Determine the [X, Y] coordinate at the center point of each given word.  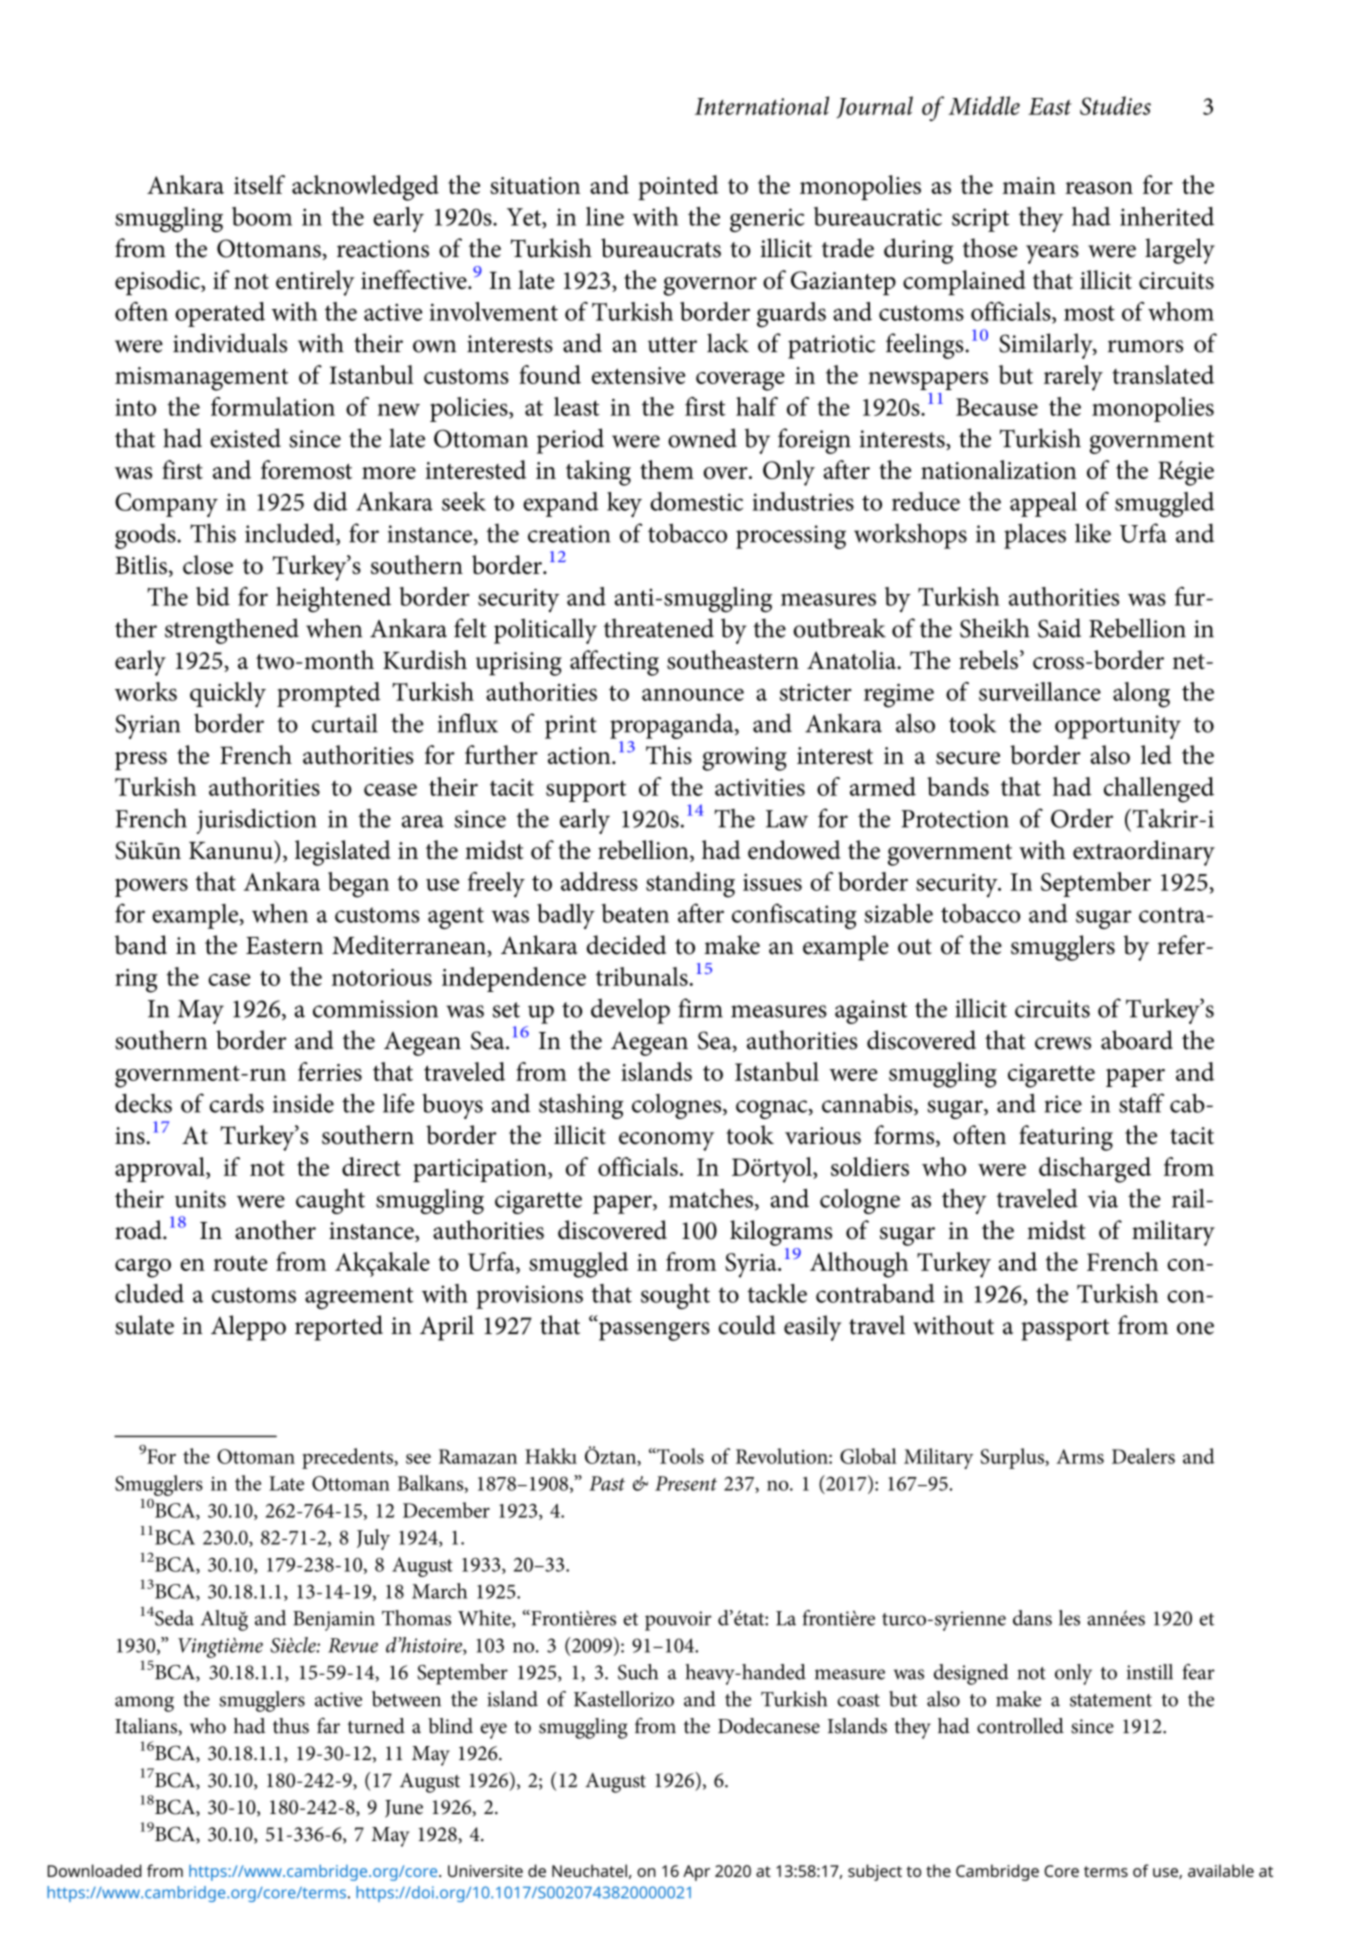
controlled [1020, 1726]
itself [259, 184]
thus [291, 1726]
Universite [485, 1871]
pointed [678, 187]
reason [1099, 188]
